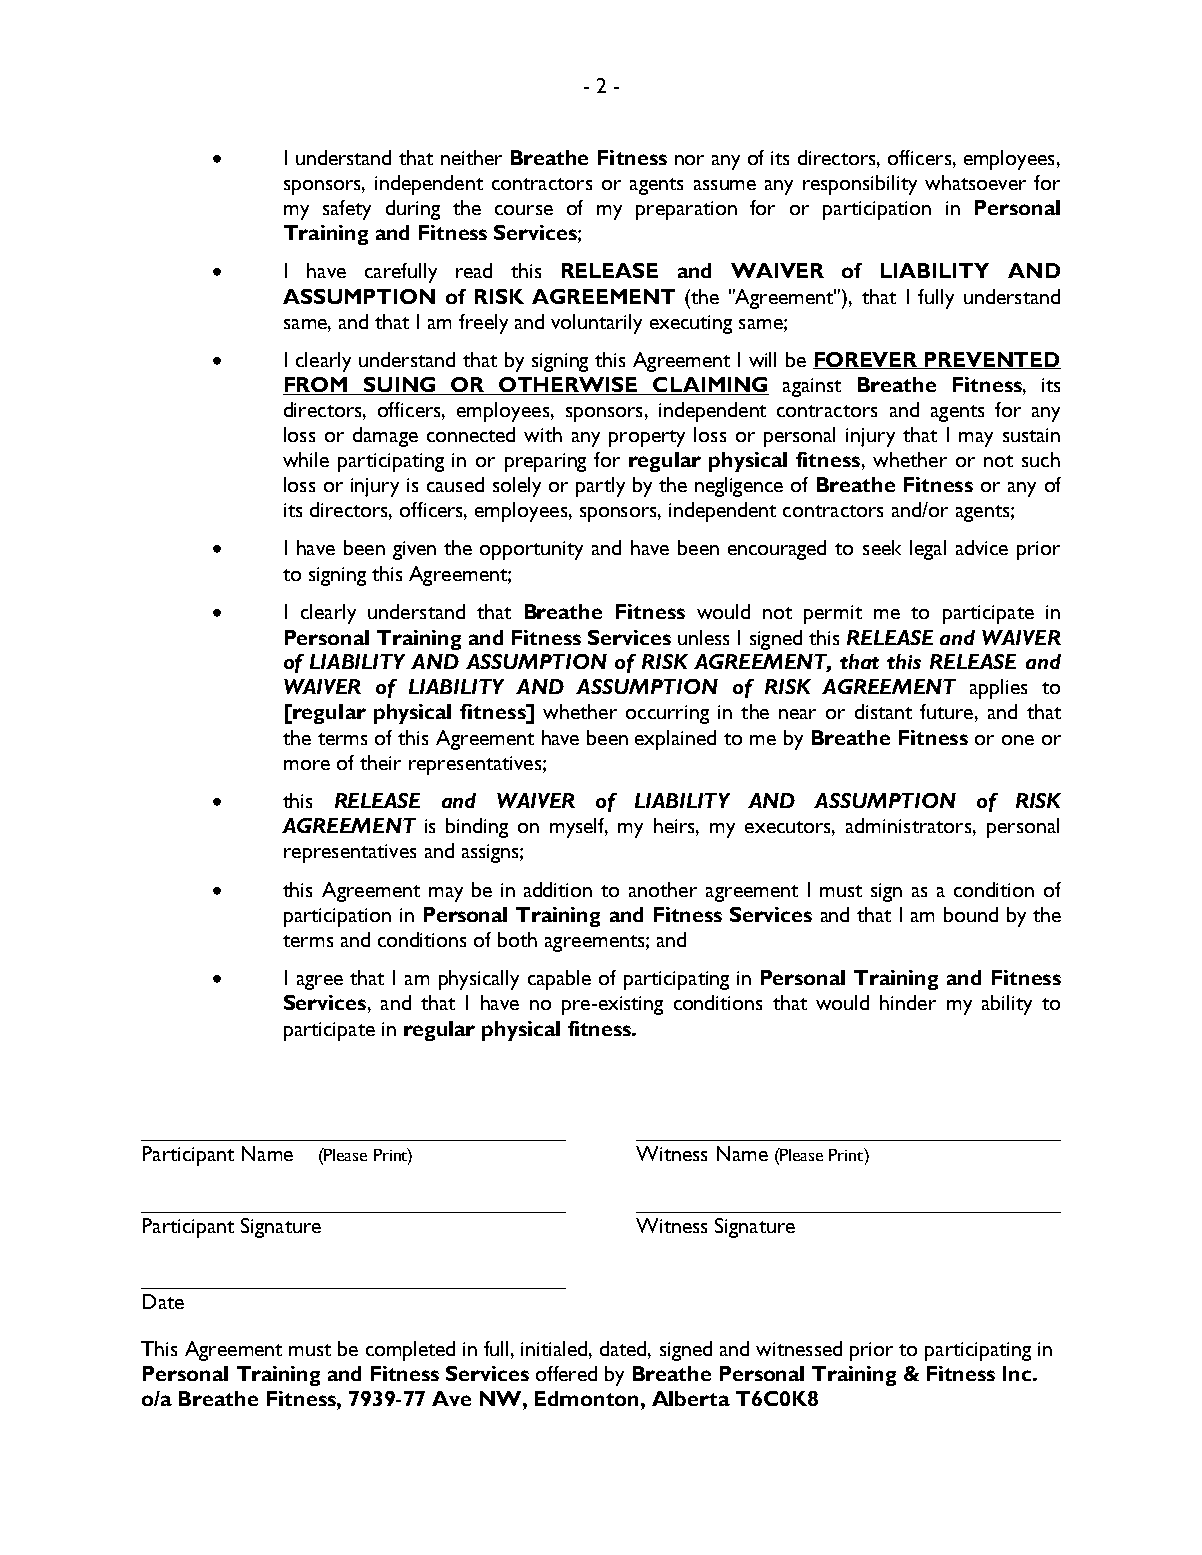 This document has height=1555, width=1202. Describe the element at coordinates (413, 210) in the document. I see `during` at that location.
